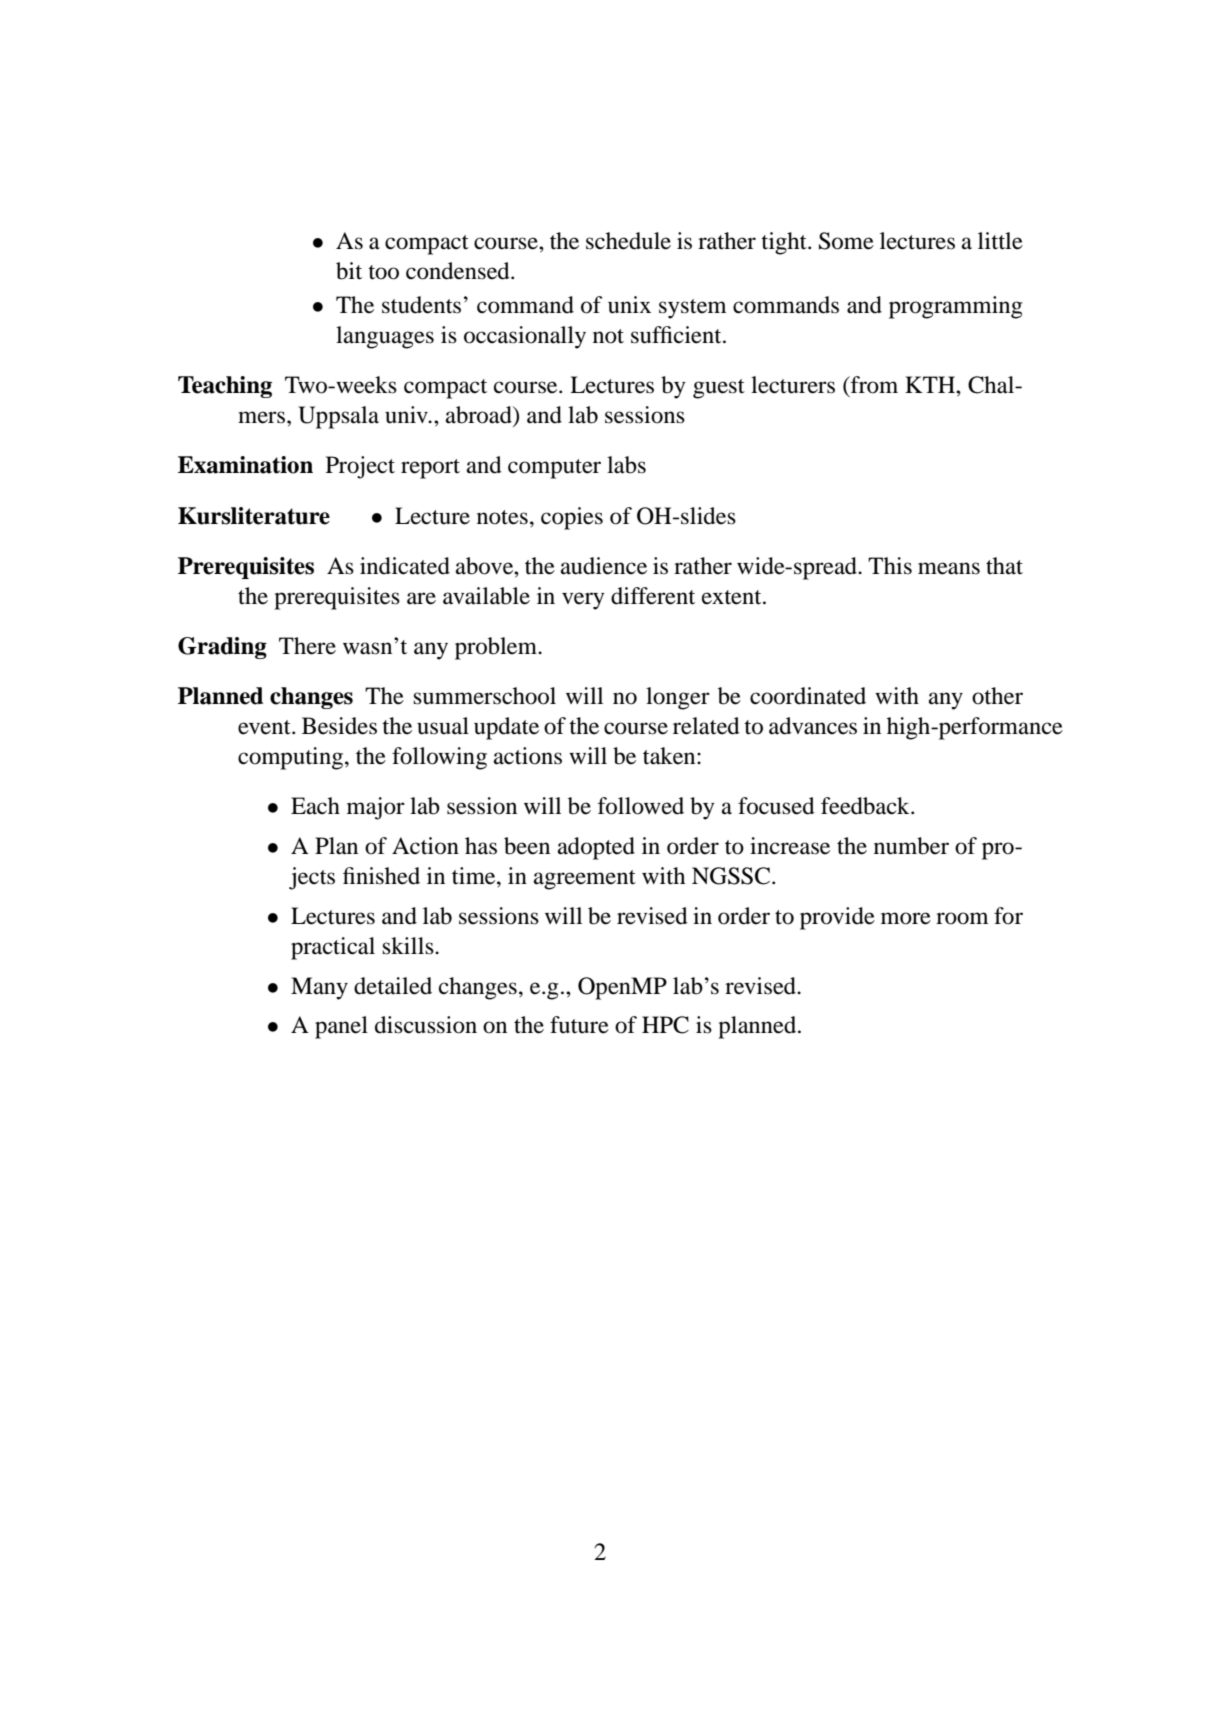  What do you see at coordinates (846, 241) in the screenshot?
I see `Some` at bounding box center [846, 241].
